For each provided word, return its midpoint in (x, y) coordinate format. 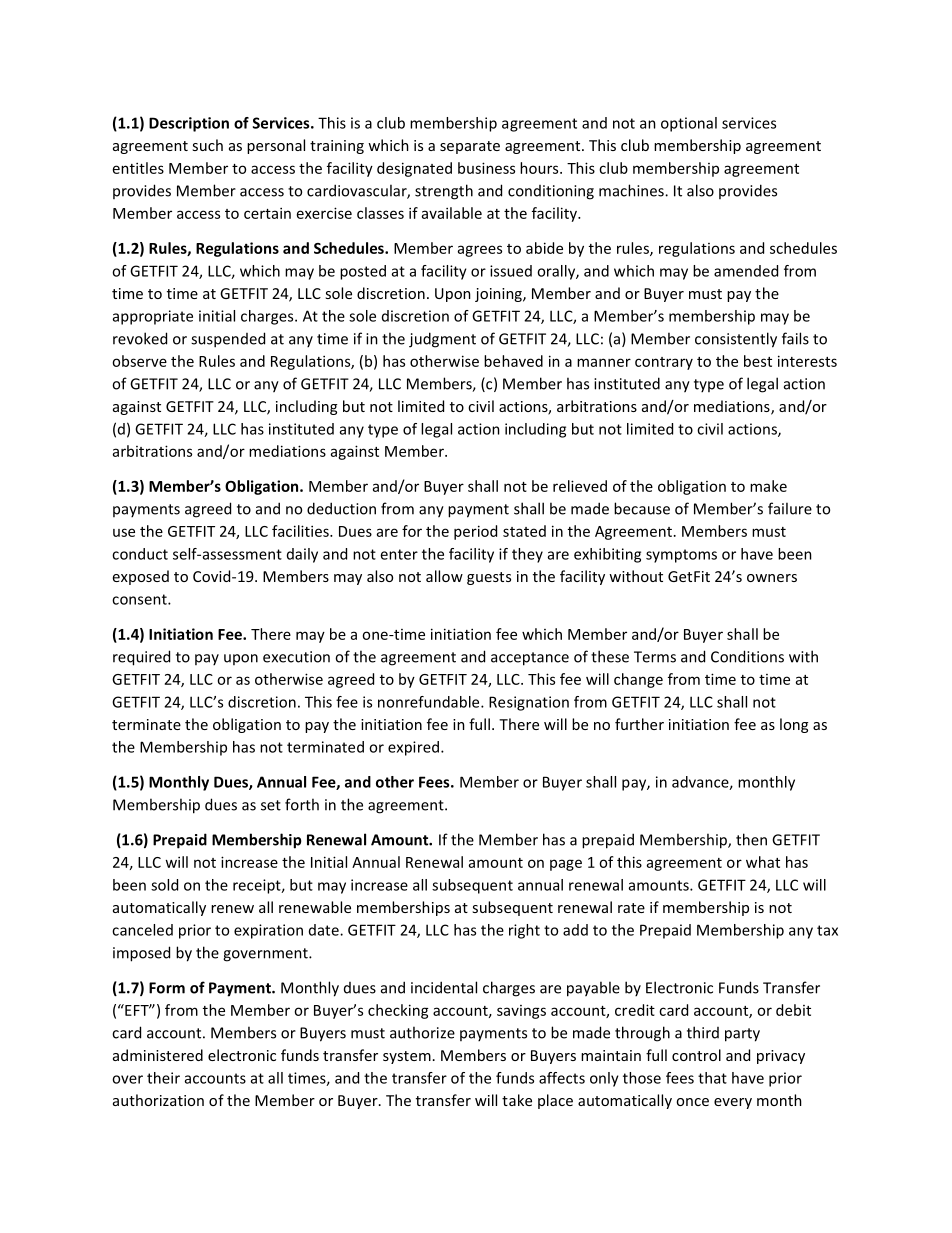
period (475, 532)
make (768, 486)
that (712, 1078)
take (517, 1100)
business (486, 168)
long (794, 725)
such (207, 145)
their (163, 1078)
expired (413, 748)
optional (689, 124)
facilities (301, 531)
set (271, 805)
